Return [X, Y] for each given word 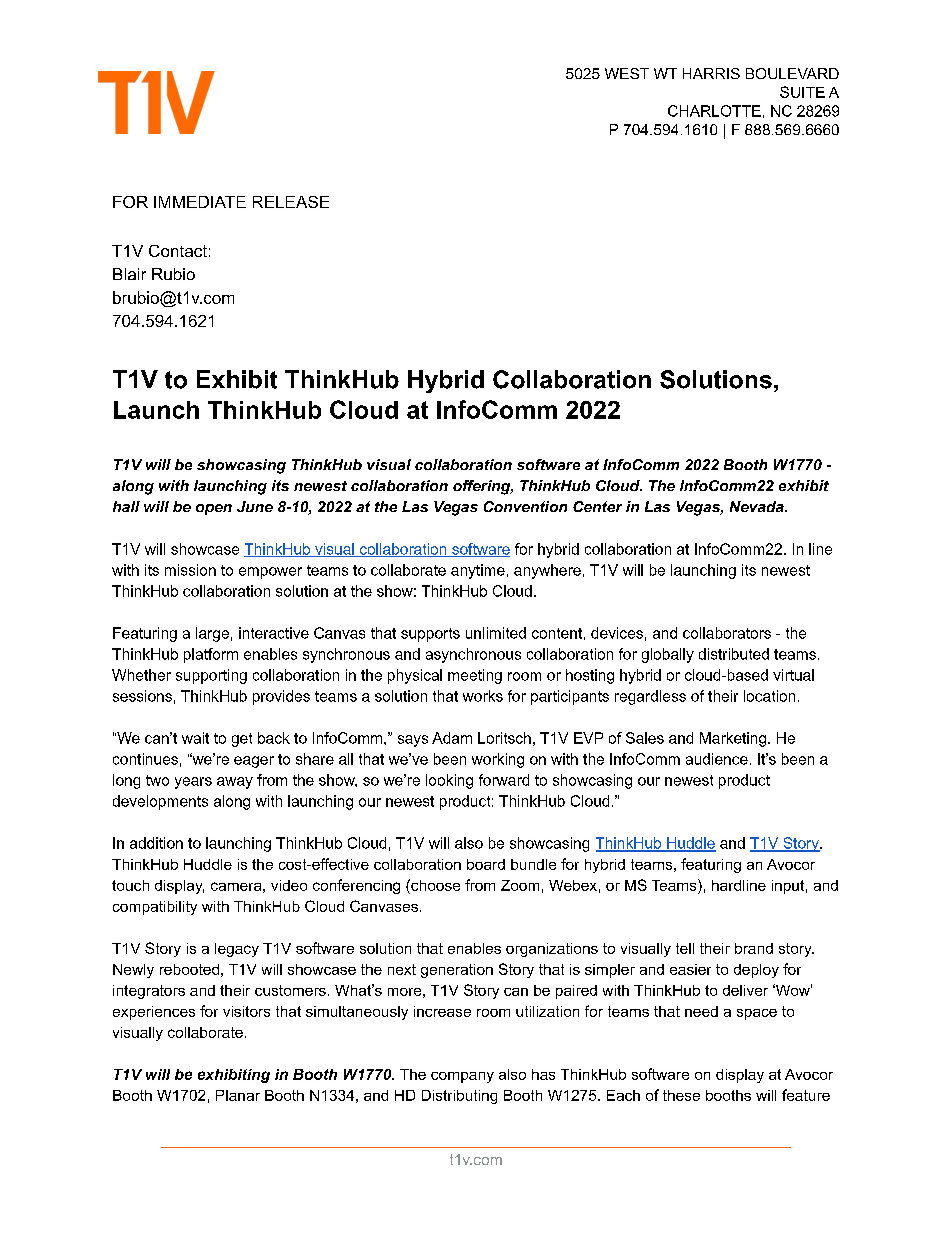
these [681, 1095]
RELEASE [291, 202]
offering [483, 487]
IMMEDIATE [200, 202]
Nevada [758, 506]
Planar [238, 1095]
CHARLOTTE [714, 111]
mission [190, 570]
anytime [478, 571]
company [462, 1077]
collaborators [727, 633]
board [486, 864]
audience [717, 759]
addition [156, 843]
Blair [129, 274]
